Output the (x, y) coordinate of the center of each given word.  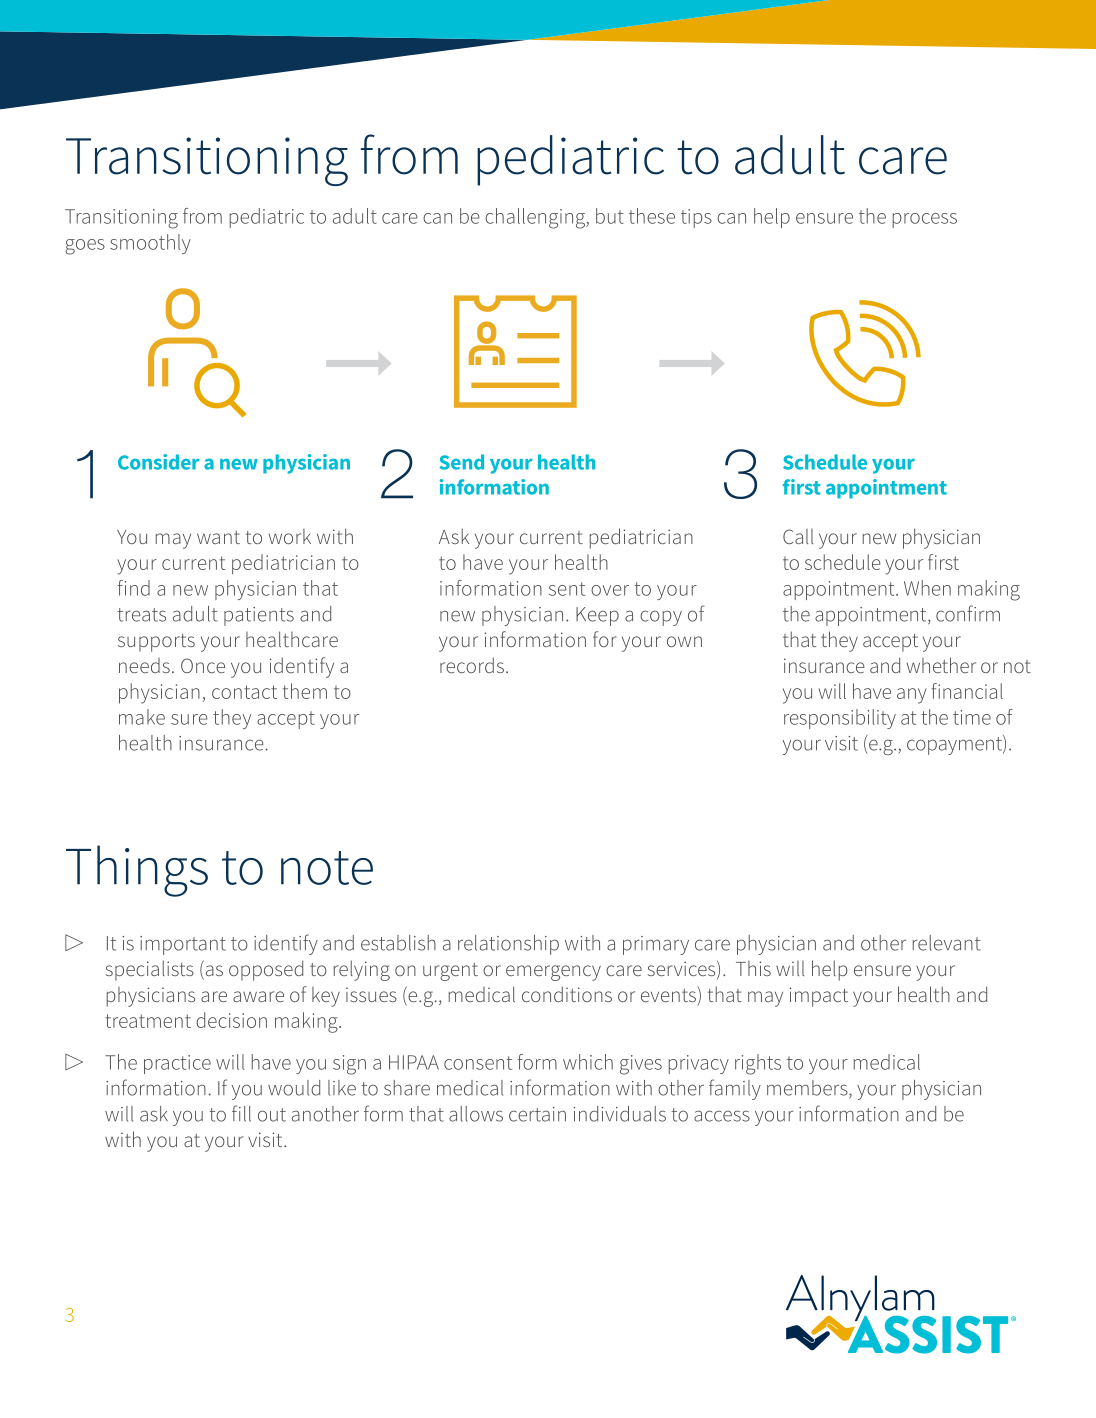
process (925, 220)
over (610, 590)
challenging (536, 218)
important (183, 945)
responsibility (840, 719)
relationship (508, 945)
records (472, 665)
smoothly (150, 244)
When (927, 588)
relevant (947, 943)
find (134, 588)
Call (798, 536)
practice (177, 1064)
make (142, 717)
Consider (159, 462)
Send (461, 462)
